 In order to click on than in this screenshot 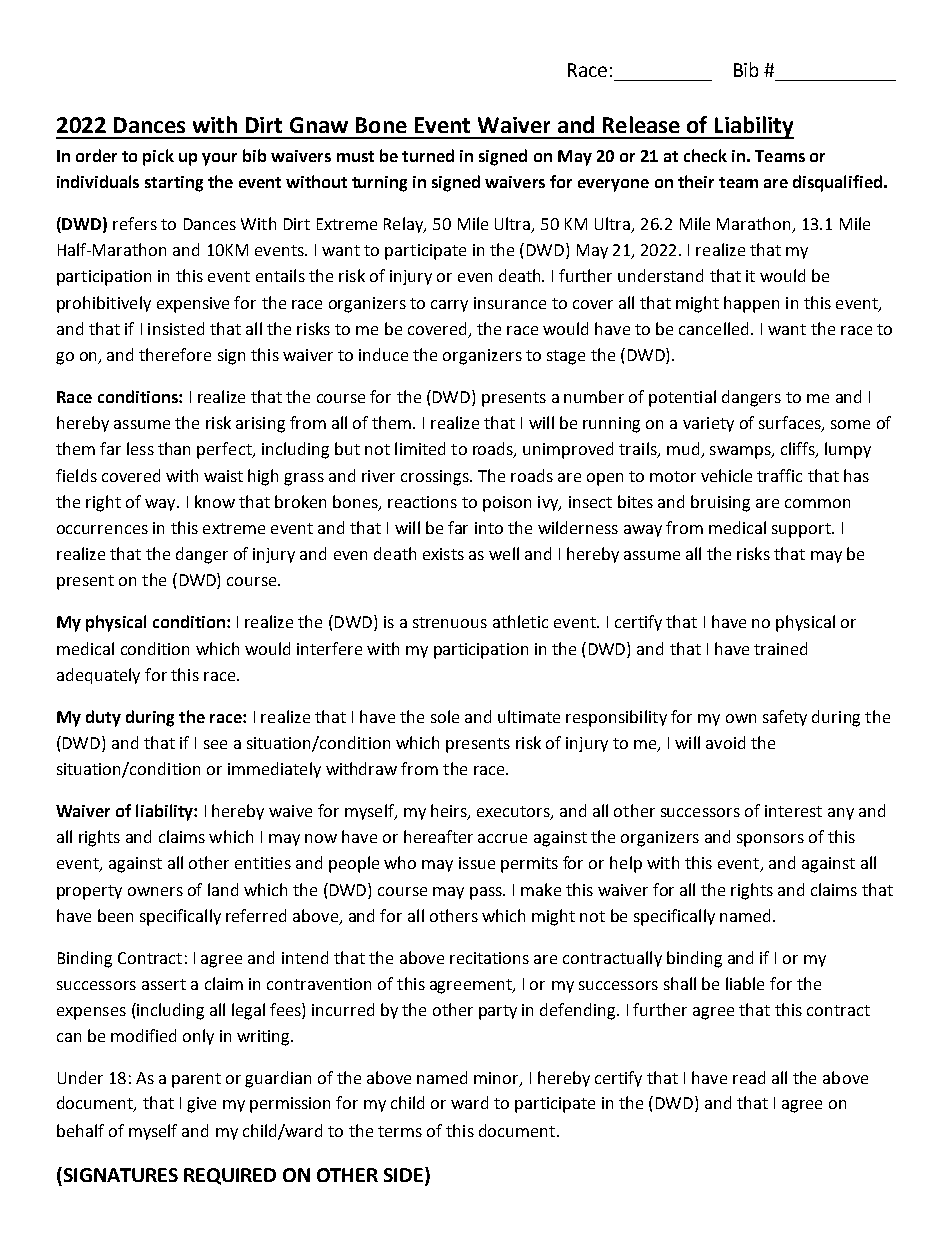, I will do `click(174, 448)`.
